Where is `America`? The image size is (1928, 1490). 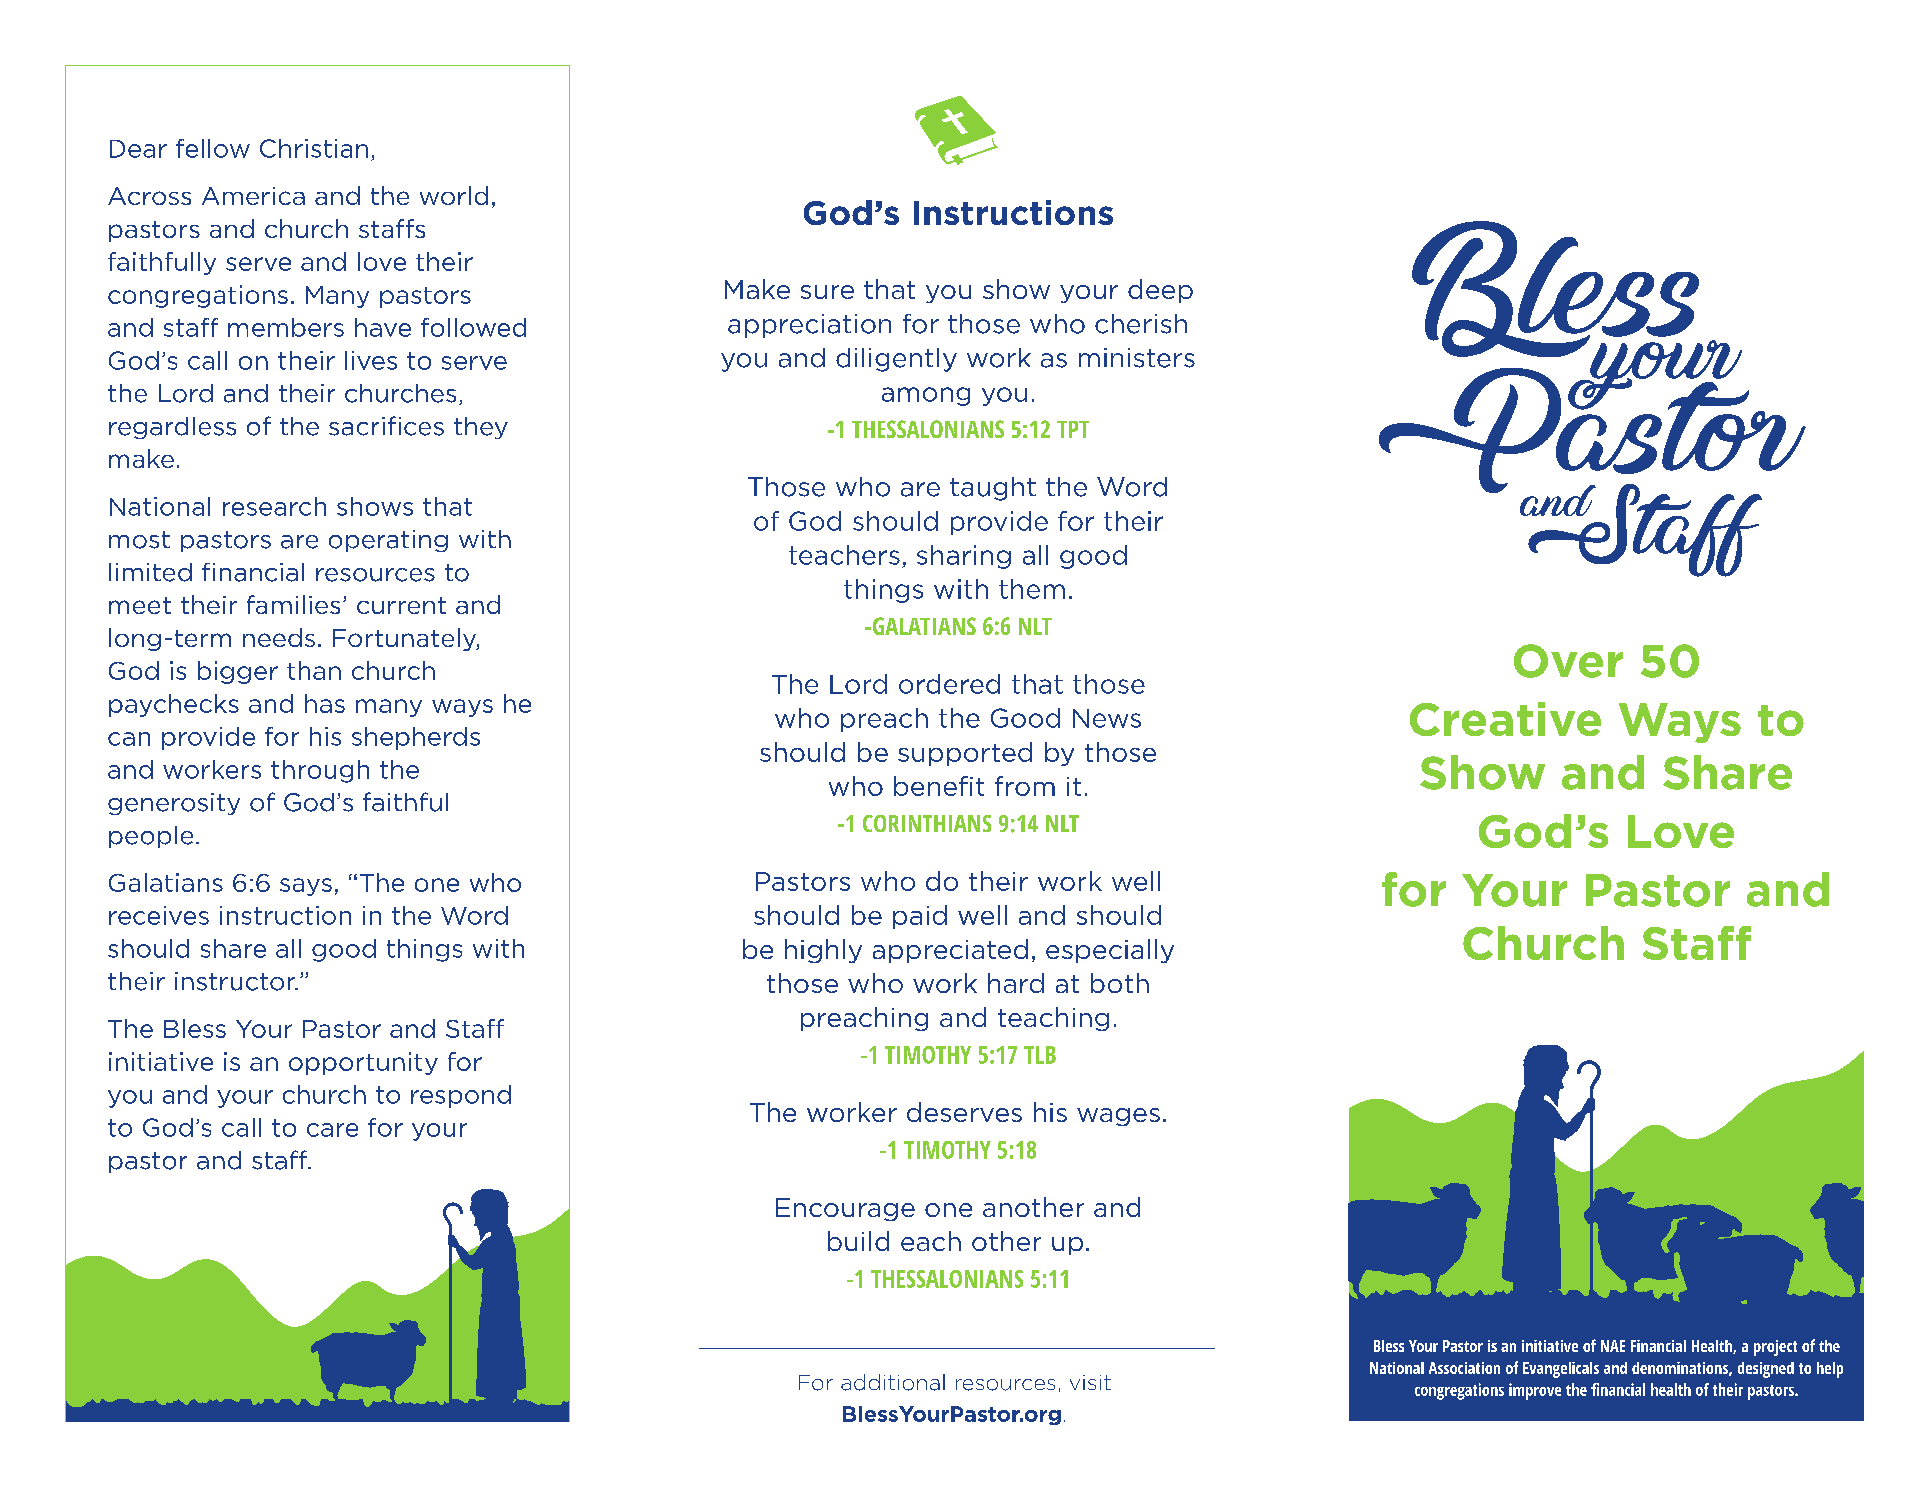
America is located at coordinates (253, 196).
